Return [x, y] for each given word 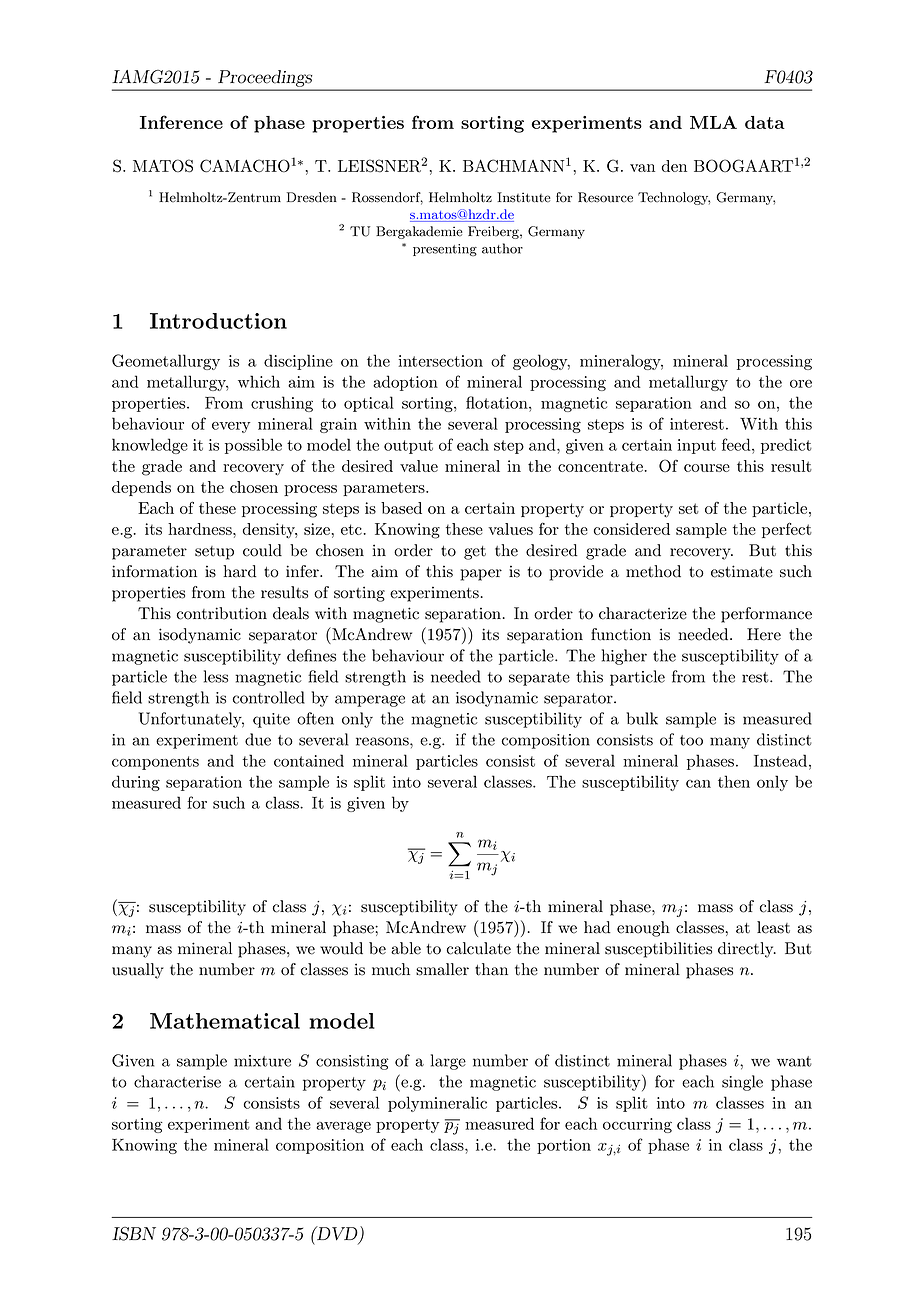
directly [747, 950]
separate [539, 679]
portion [564, 1146]
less [216, 676]
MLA [713, 122]
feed [737, 444]
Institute [523, 197]
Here [764, 634]
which [259, 381]
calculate [479, 948]
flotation [498, 402]
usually [138, 971]
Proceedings [265, 78]
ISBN [134, 1234]
